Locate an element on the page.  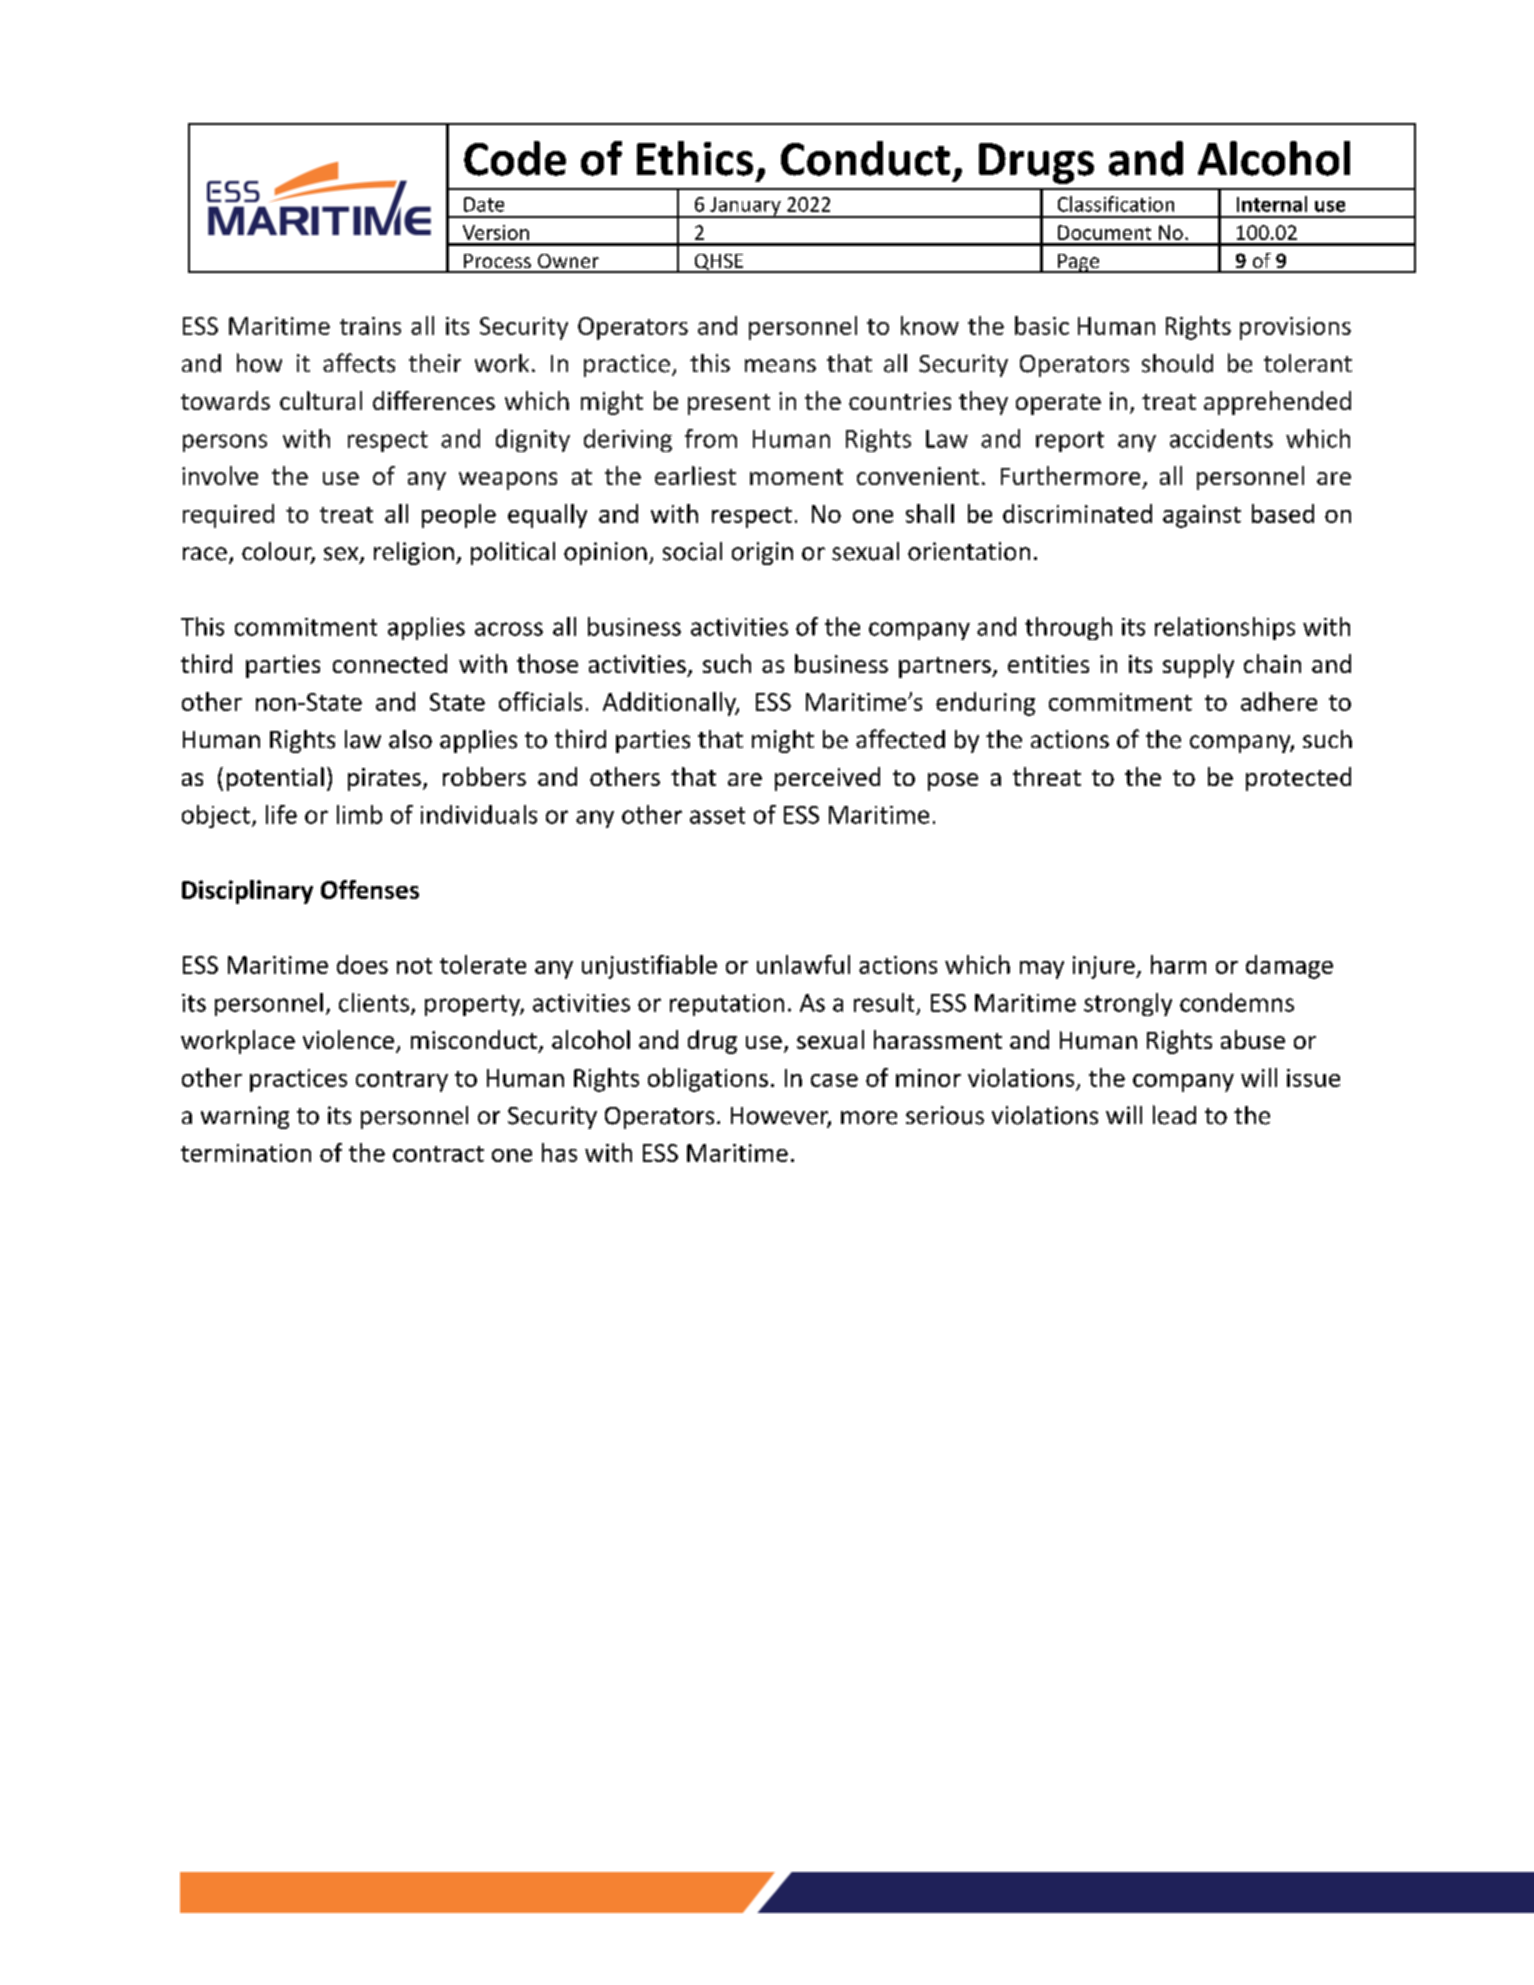
Classification is located at coordinates (1116, 204).
